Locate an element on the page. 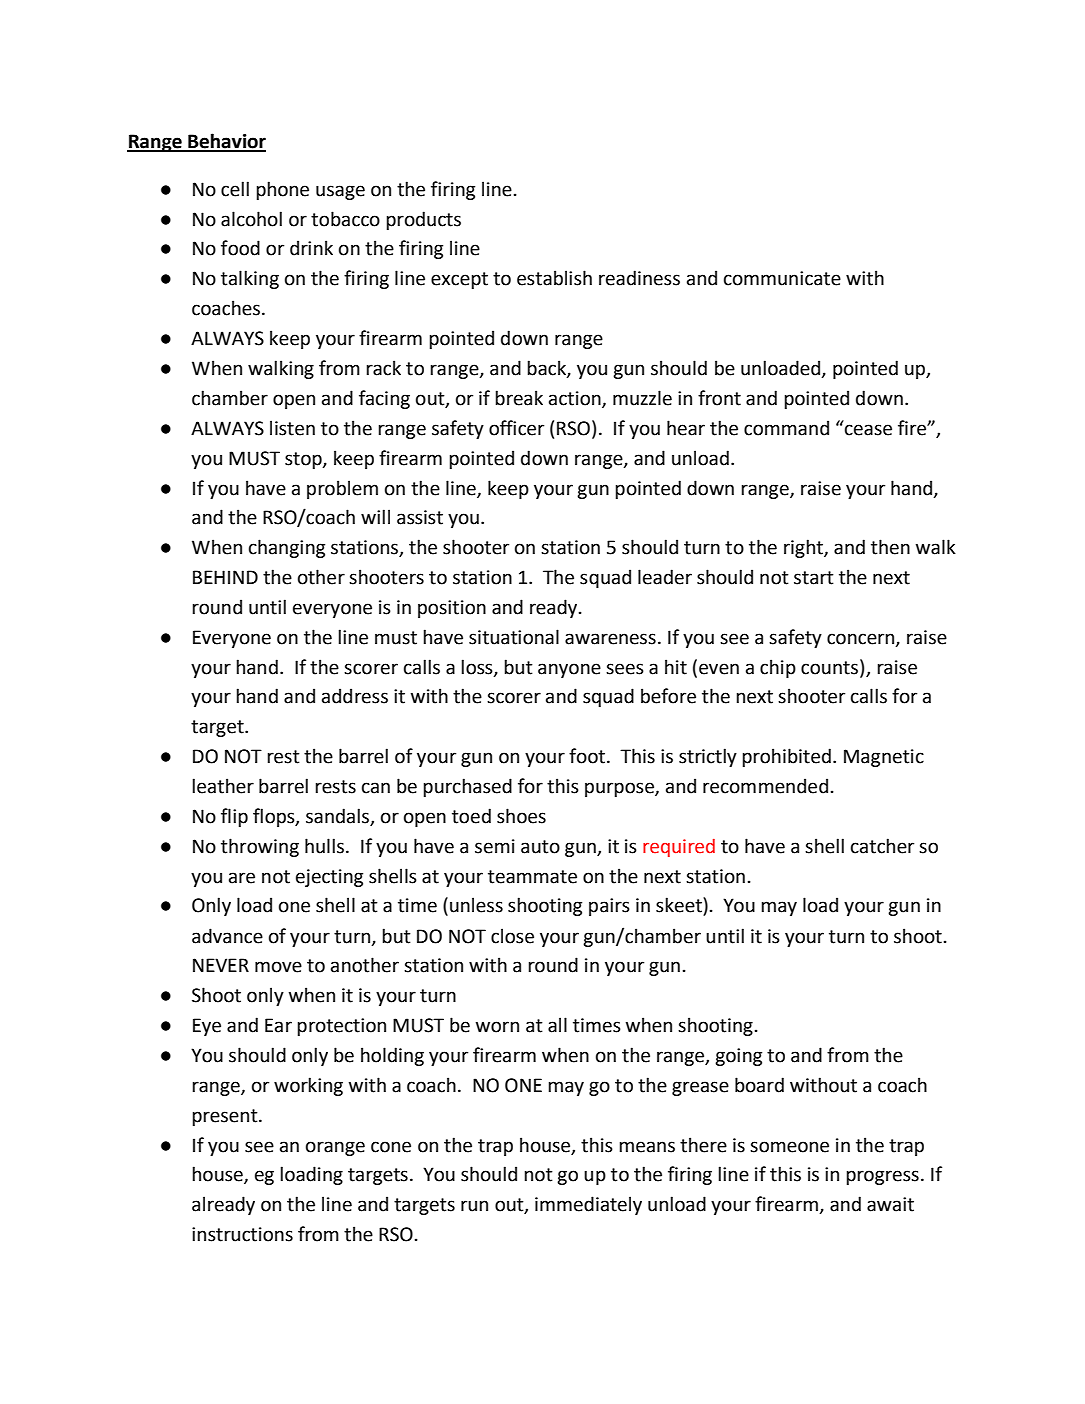 The height and width of the page is (1404, 1085). officer is located at coordinates (516, 428).
